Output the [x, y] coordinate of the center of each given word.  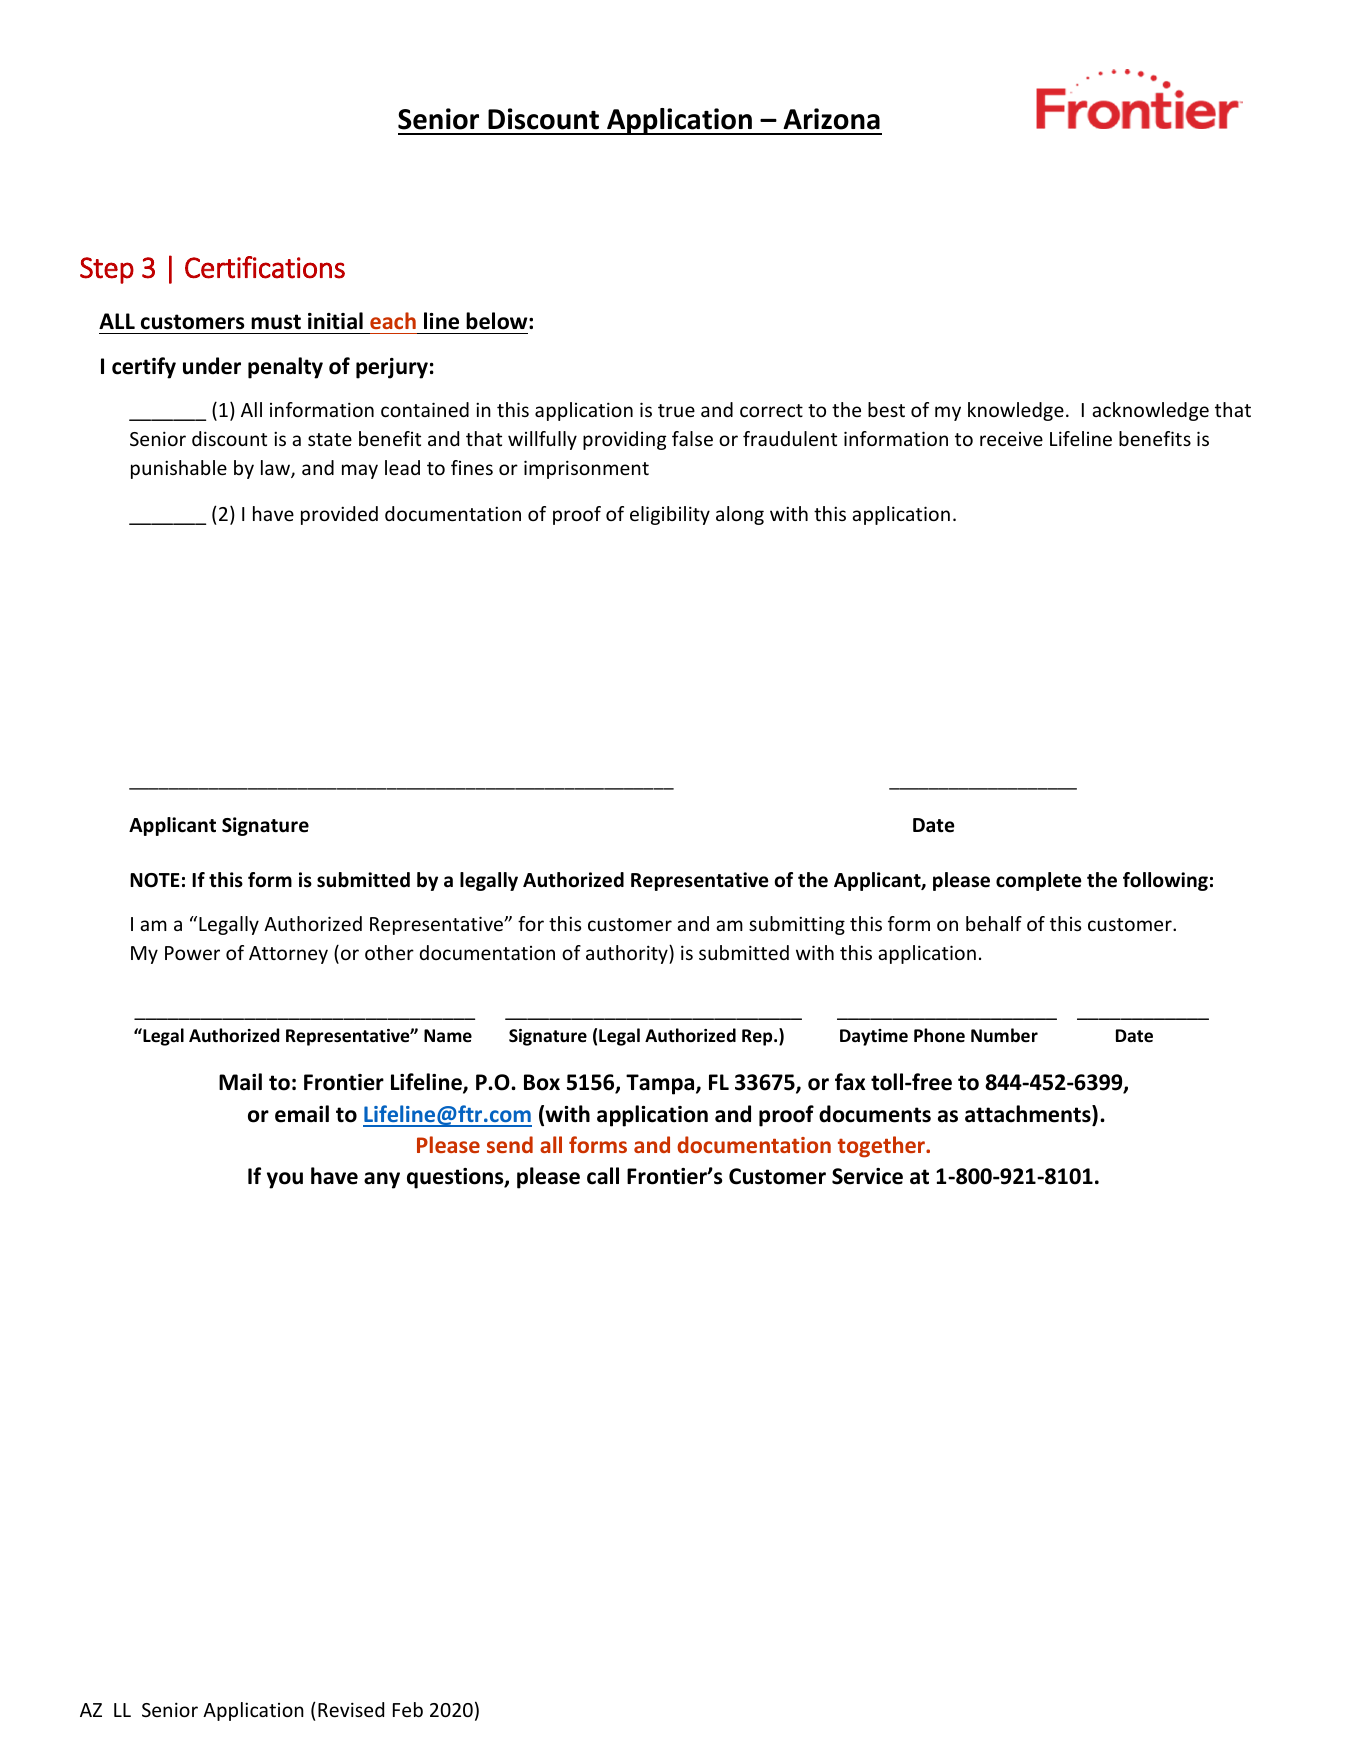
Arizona [831, 119]
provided [339, 515]
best [886, 409]
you [285, 1180]
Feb [408, 1709]
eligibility [670, 515]
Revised [351, 1709]
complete [1038, 881]
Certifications [265, 267]
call [603, 1176]
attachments [1029, 1114]
